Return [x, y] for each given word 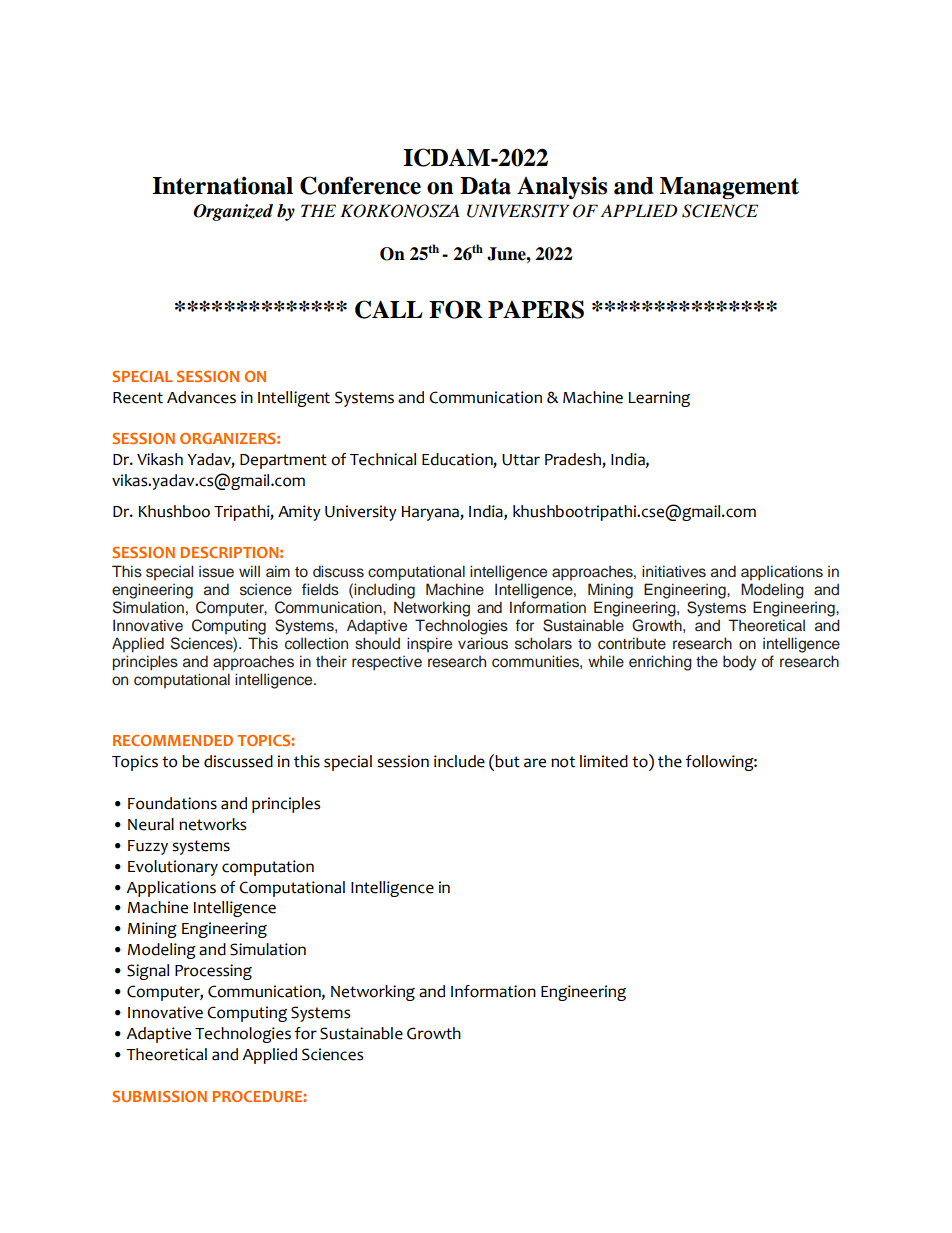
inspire [429, 644]
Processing [213, 972]
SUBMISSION [159, 1096]
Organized [233, 212]
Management [729, 188]
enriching [660, 663]
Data [485, 186]
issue [216, 571]
